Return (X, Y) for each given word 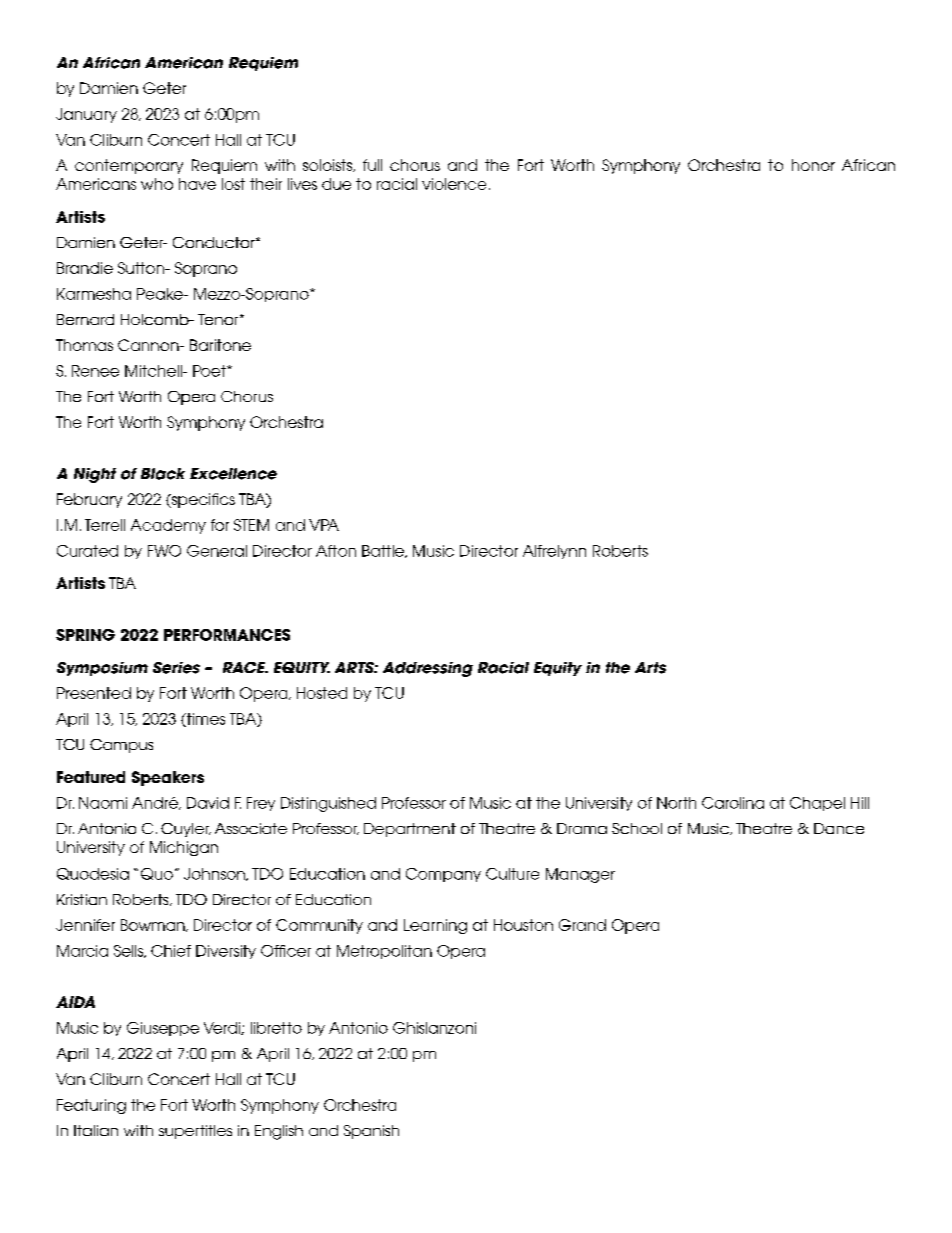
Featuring (91, 1106)
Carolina (733, 803)
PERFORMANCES (227, 635)
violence (454, 184)
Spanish (371, 1132)
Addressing (428, 669)
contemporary (129, 166)
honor (813, 165)
